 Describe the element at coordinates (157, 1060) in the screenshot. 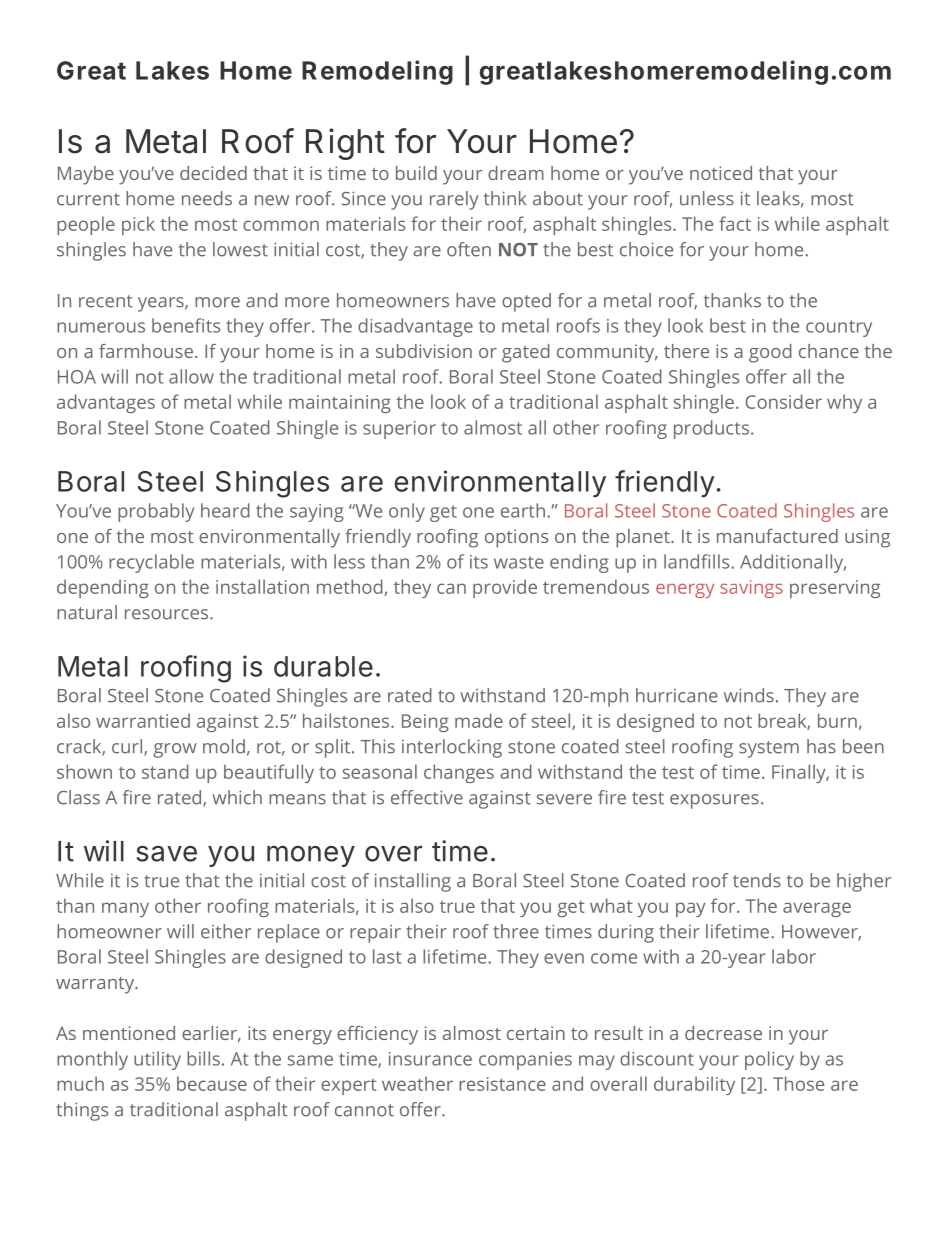

I see `utility` at that location.
